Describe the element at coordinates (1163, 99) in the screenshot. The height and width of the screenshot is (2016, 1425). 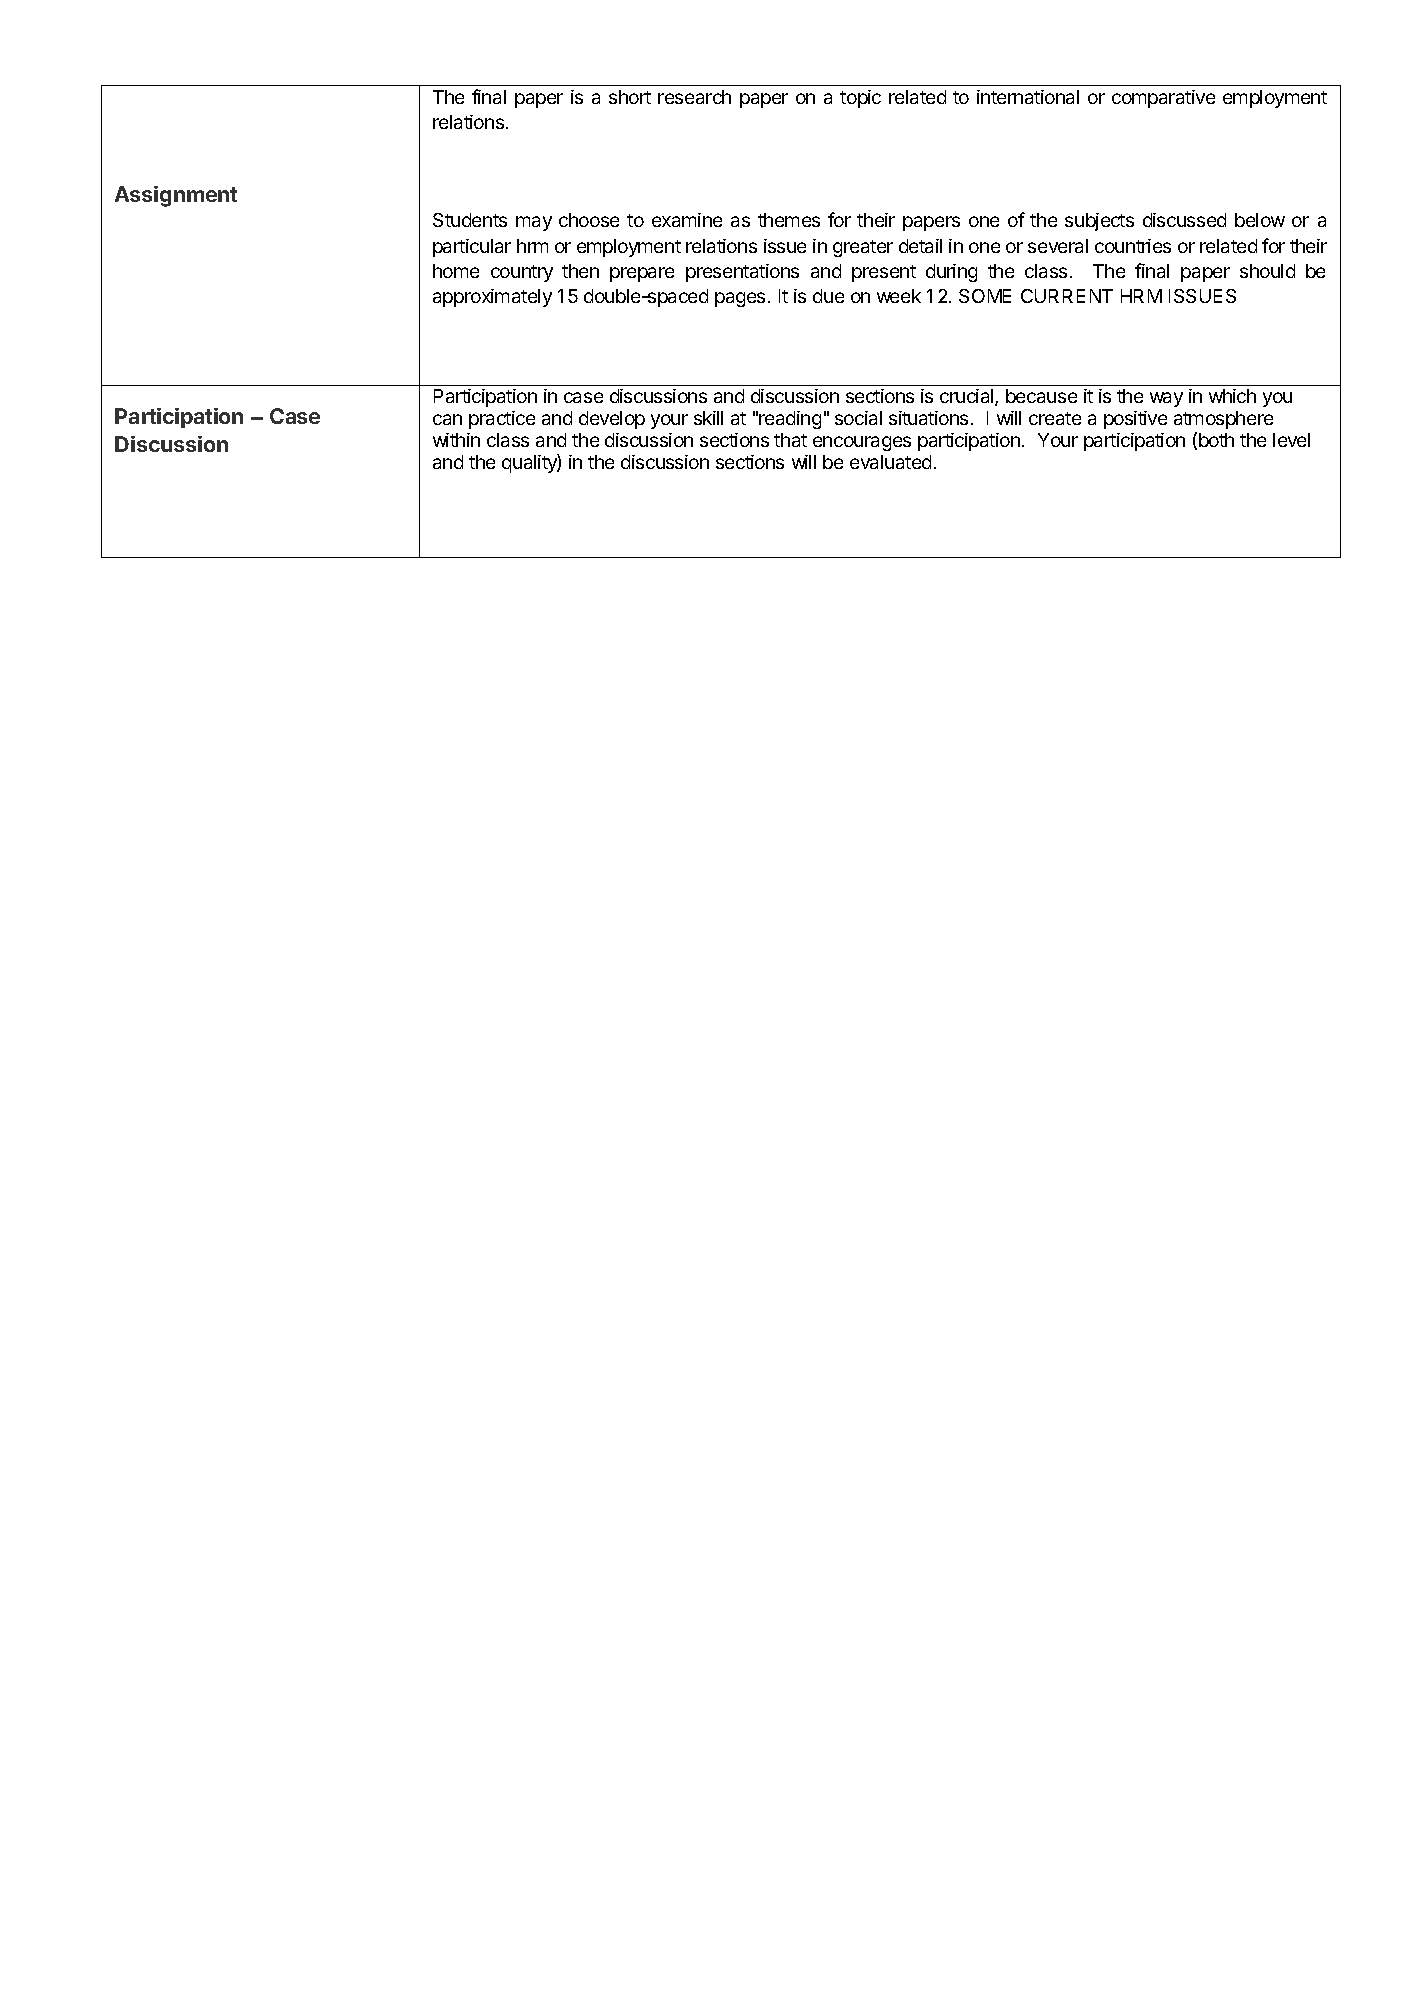
I see `comparative` at that location.
